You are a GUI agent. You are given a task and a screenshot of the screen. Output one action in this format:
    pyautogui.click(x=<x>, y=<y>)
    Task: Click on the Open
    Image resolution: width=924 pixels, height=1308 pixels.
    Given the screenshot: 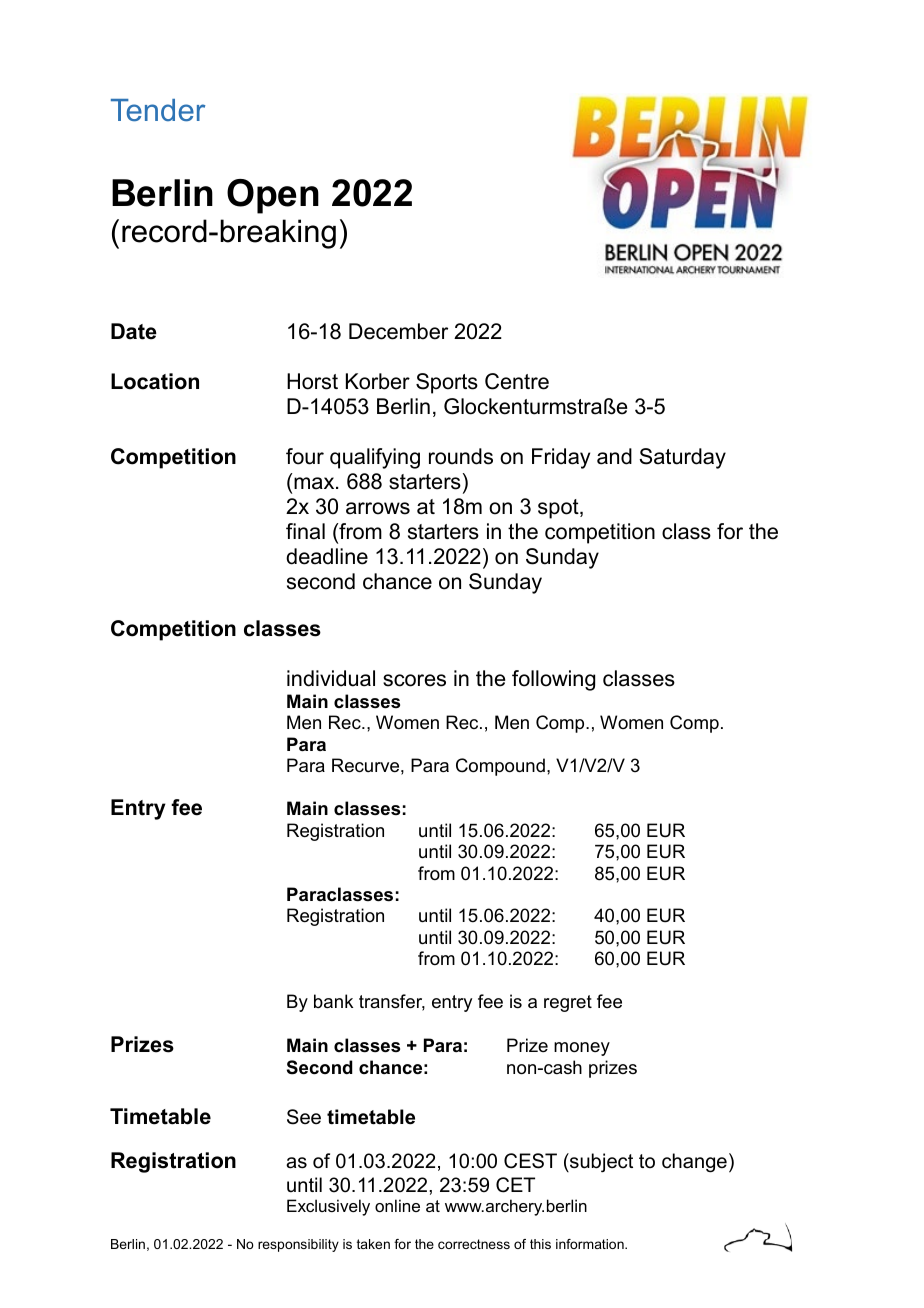 What is the action you would take?
    pyautogui.click(x=273, y=196)
